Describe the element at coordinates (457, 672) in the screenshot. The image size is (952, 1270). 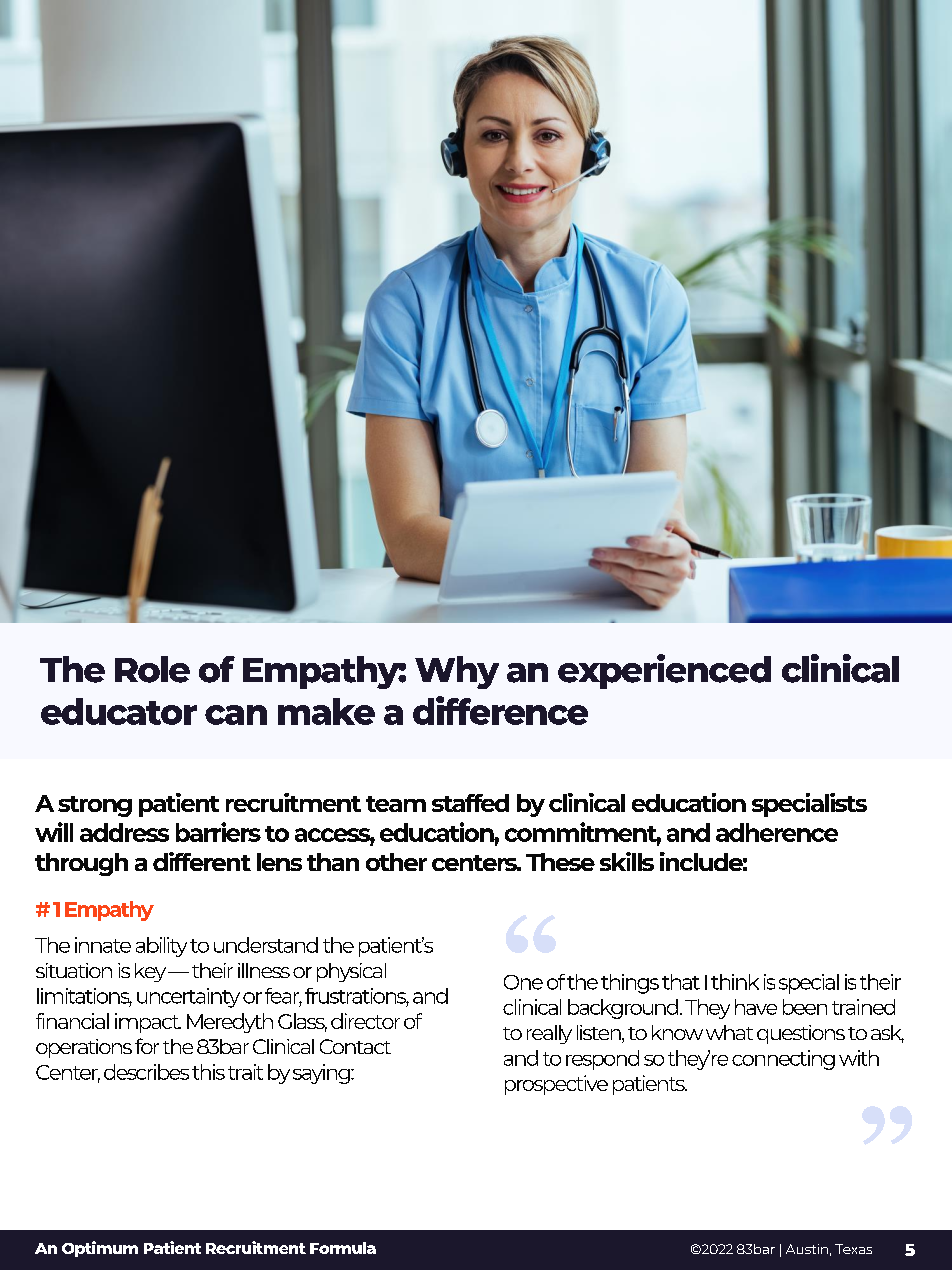
I see `Why` at that location.
